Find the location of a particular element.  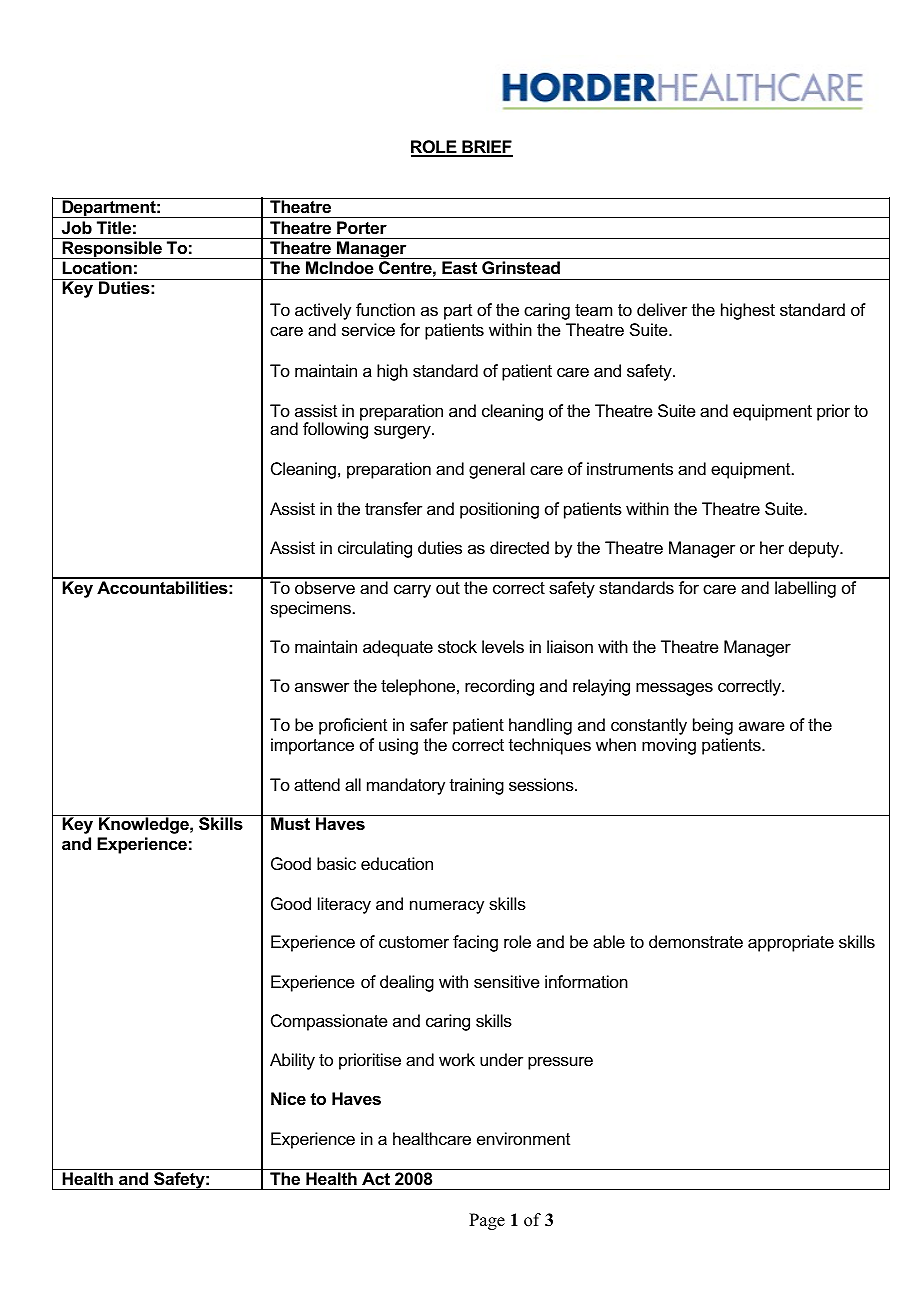

appropriate is located at coordinates (791, 943).
